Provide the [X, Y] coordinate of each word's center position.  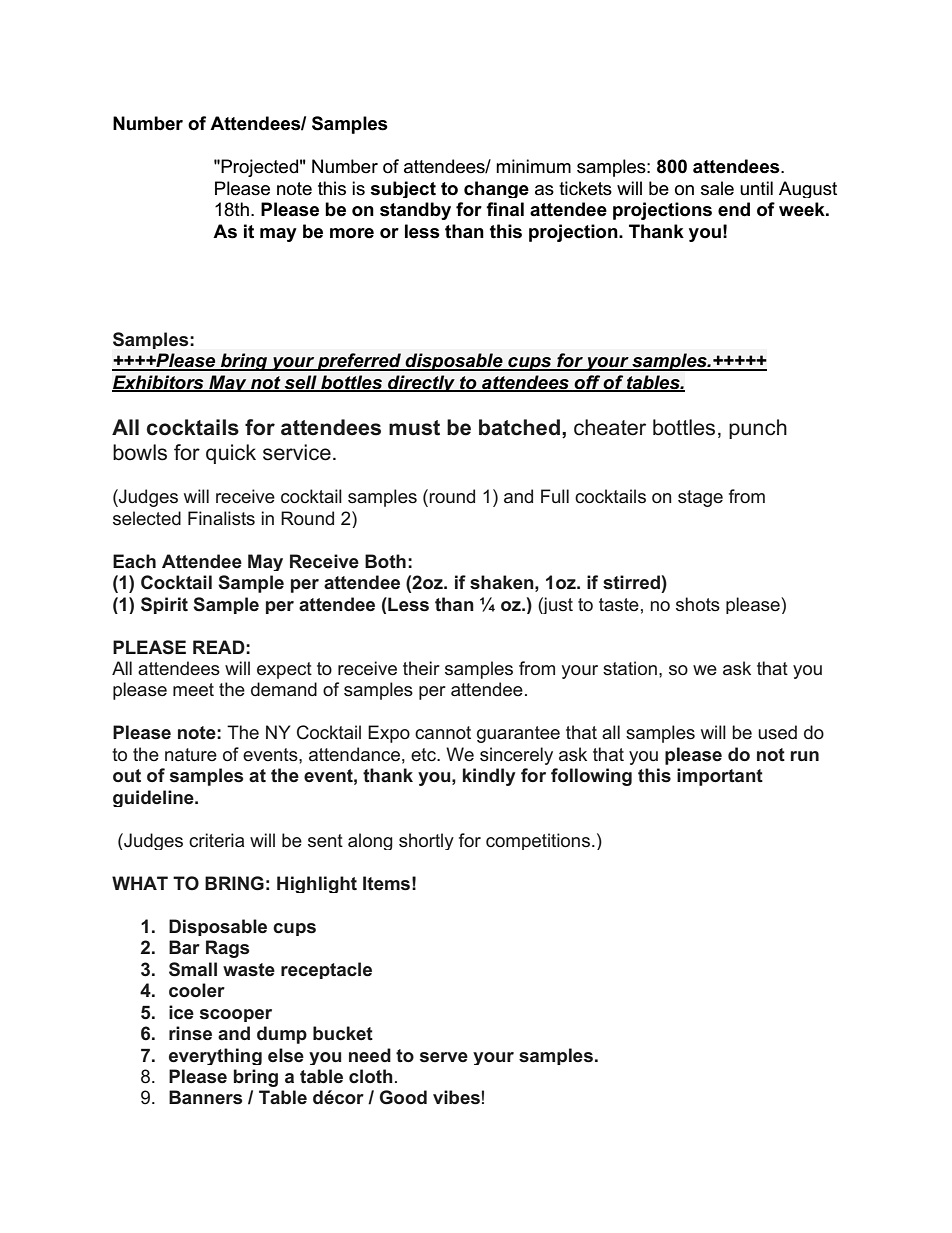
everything [215, 1056]
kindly [489, 777]
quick [231, 454]
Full [555, 496]
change [496, 189]
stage [700, 498]
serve [444, 1057]
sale [717, 188]
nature [191, 754]
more [352, 233]
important [720, 777]
